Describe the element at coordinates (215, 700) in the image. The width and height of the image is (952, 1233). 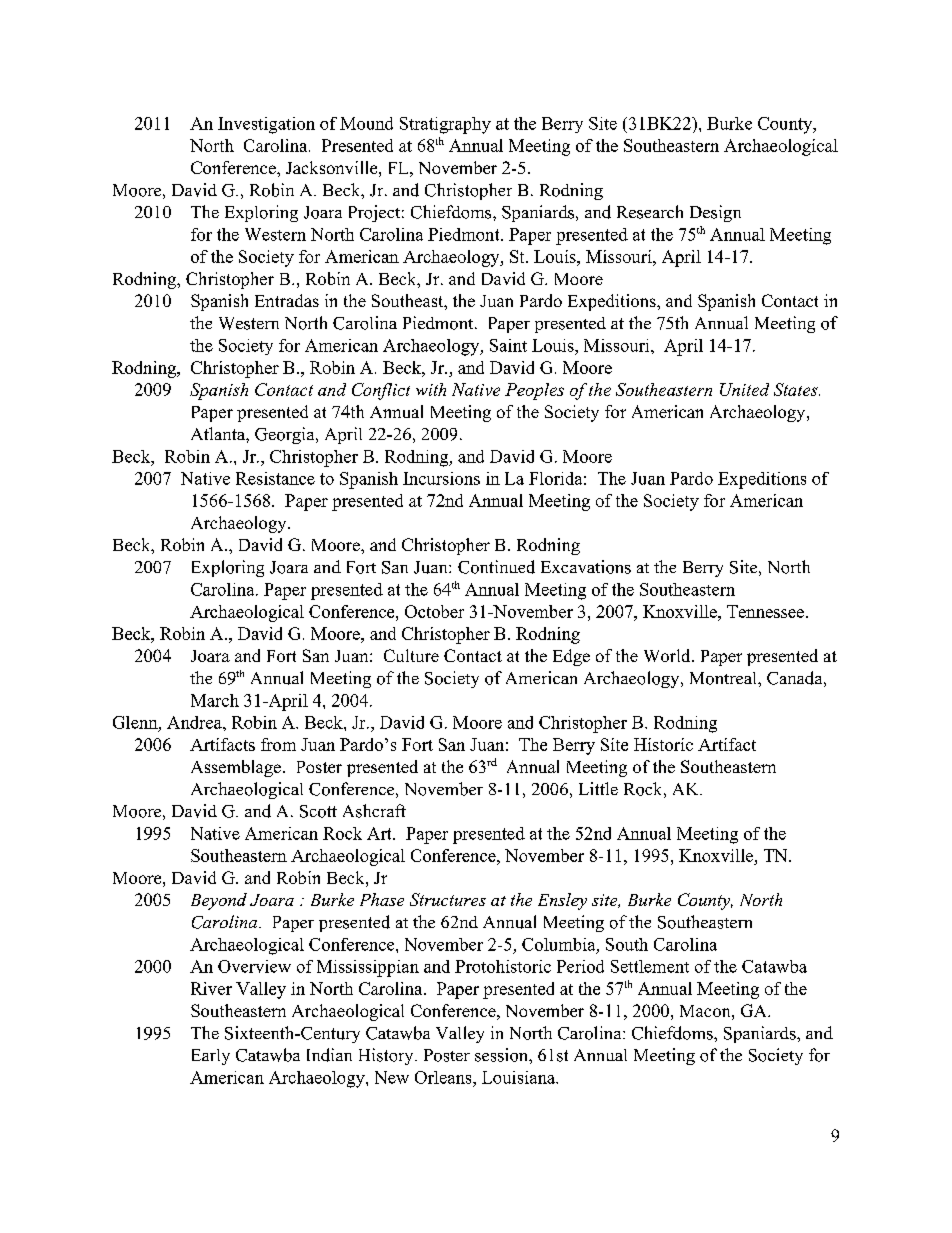
I see `March` at that location.
